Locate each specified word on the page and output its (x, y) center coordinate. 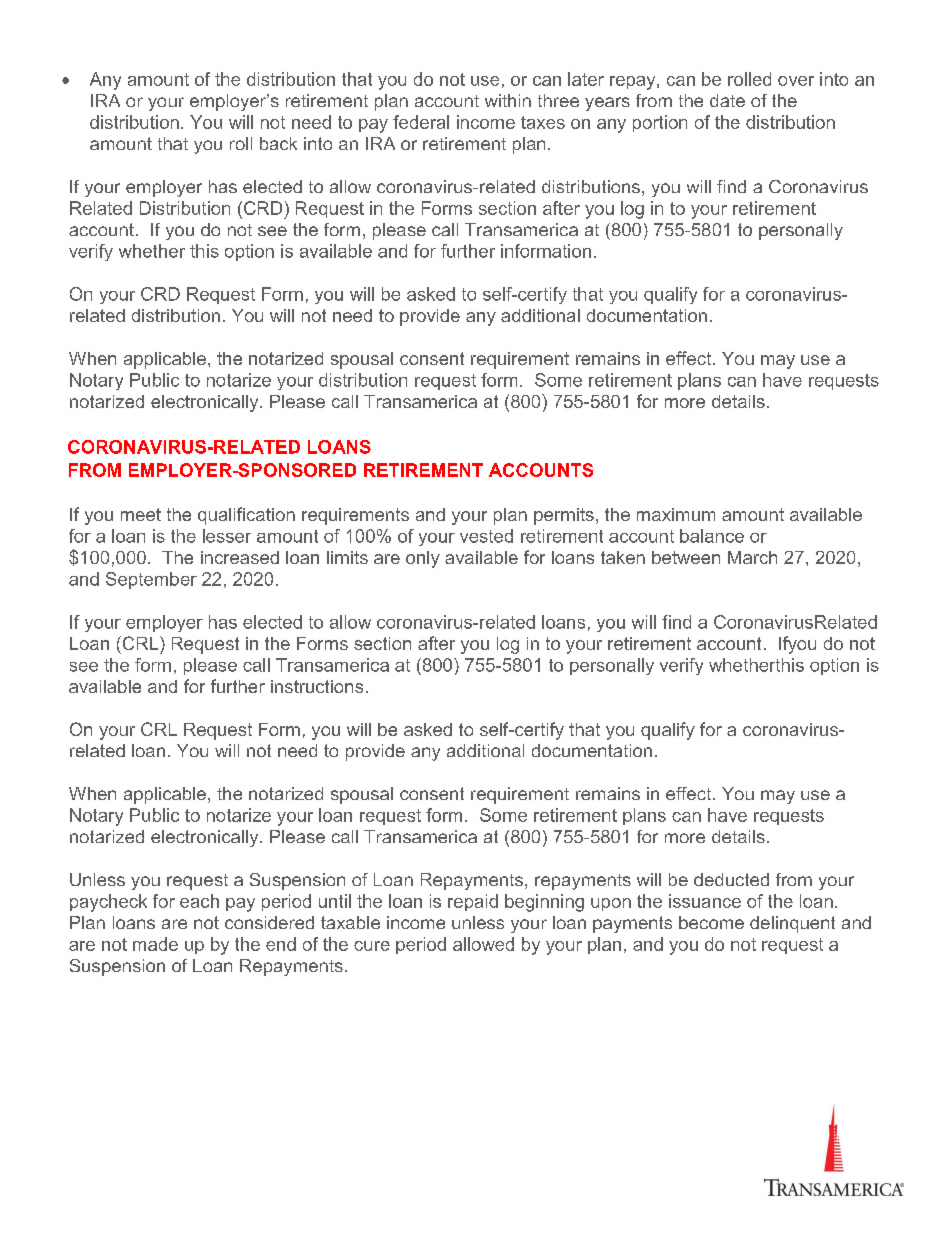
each (199, 901)
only (423, 559)
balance (712, 536)
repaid (473, 902)
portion (660, 123)
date (727, 100)
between (686, 557)
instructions (317, 686)
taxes (543, 122)
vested (486, 536)
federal (421, 122)
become (711, 922)
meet (141, 514)
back (278, 143)
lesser (227, 536)
